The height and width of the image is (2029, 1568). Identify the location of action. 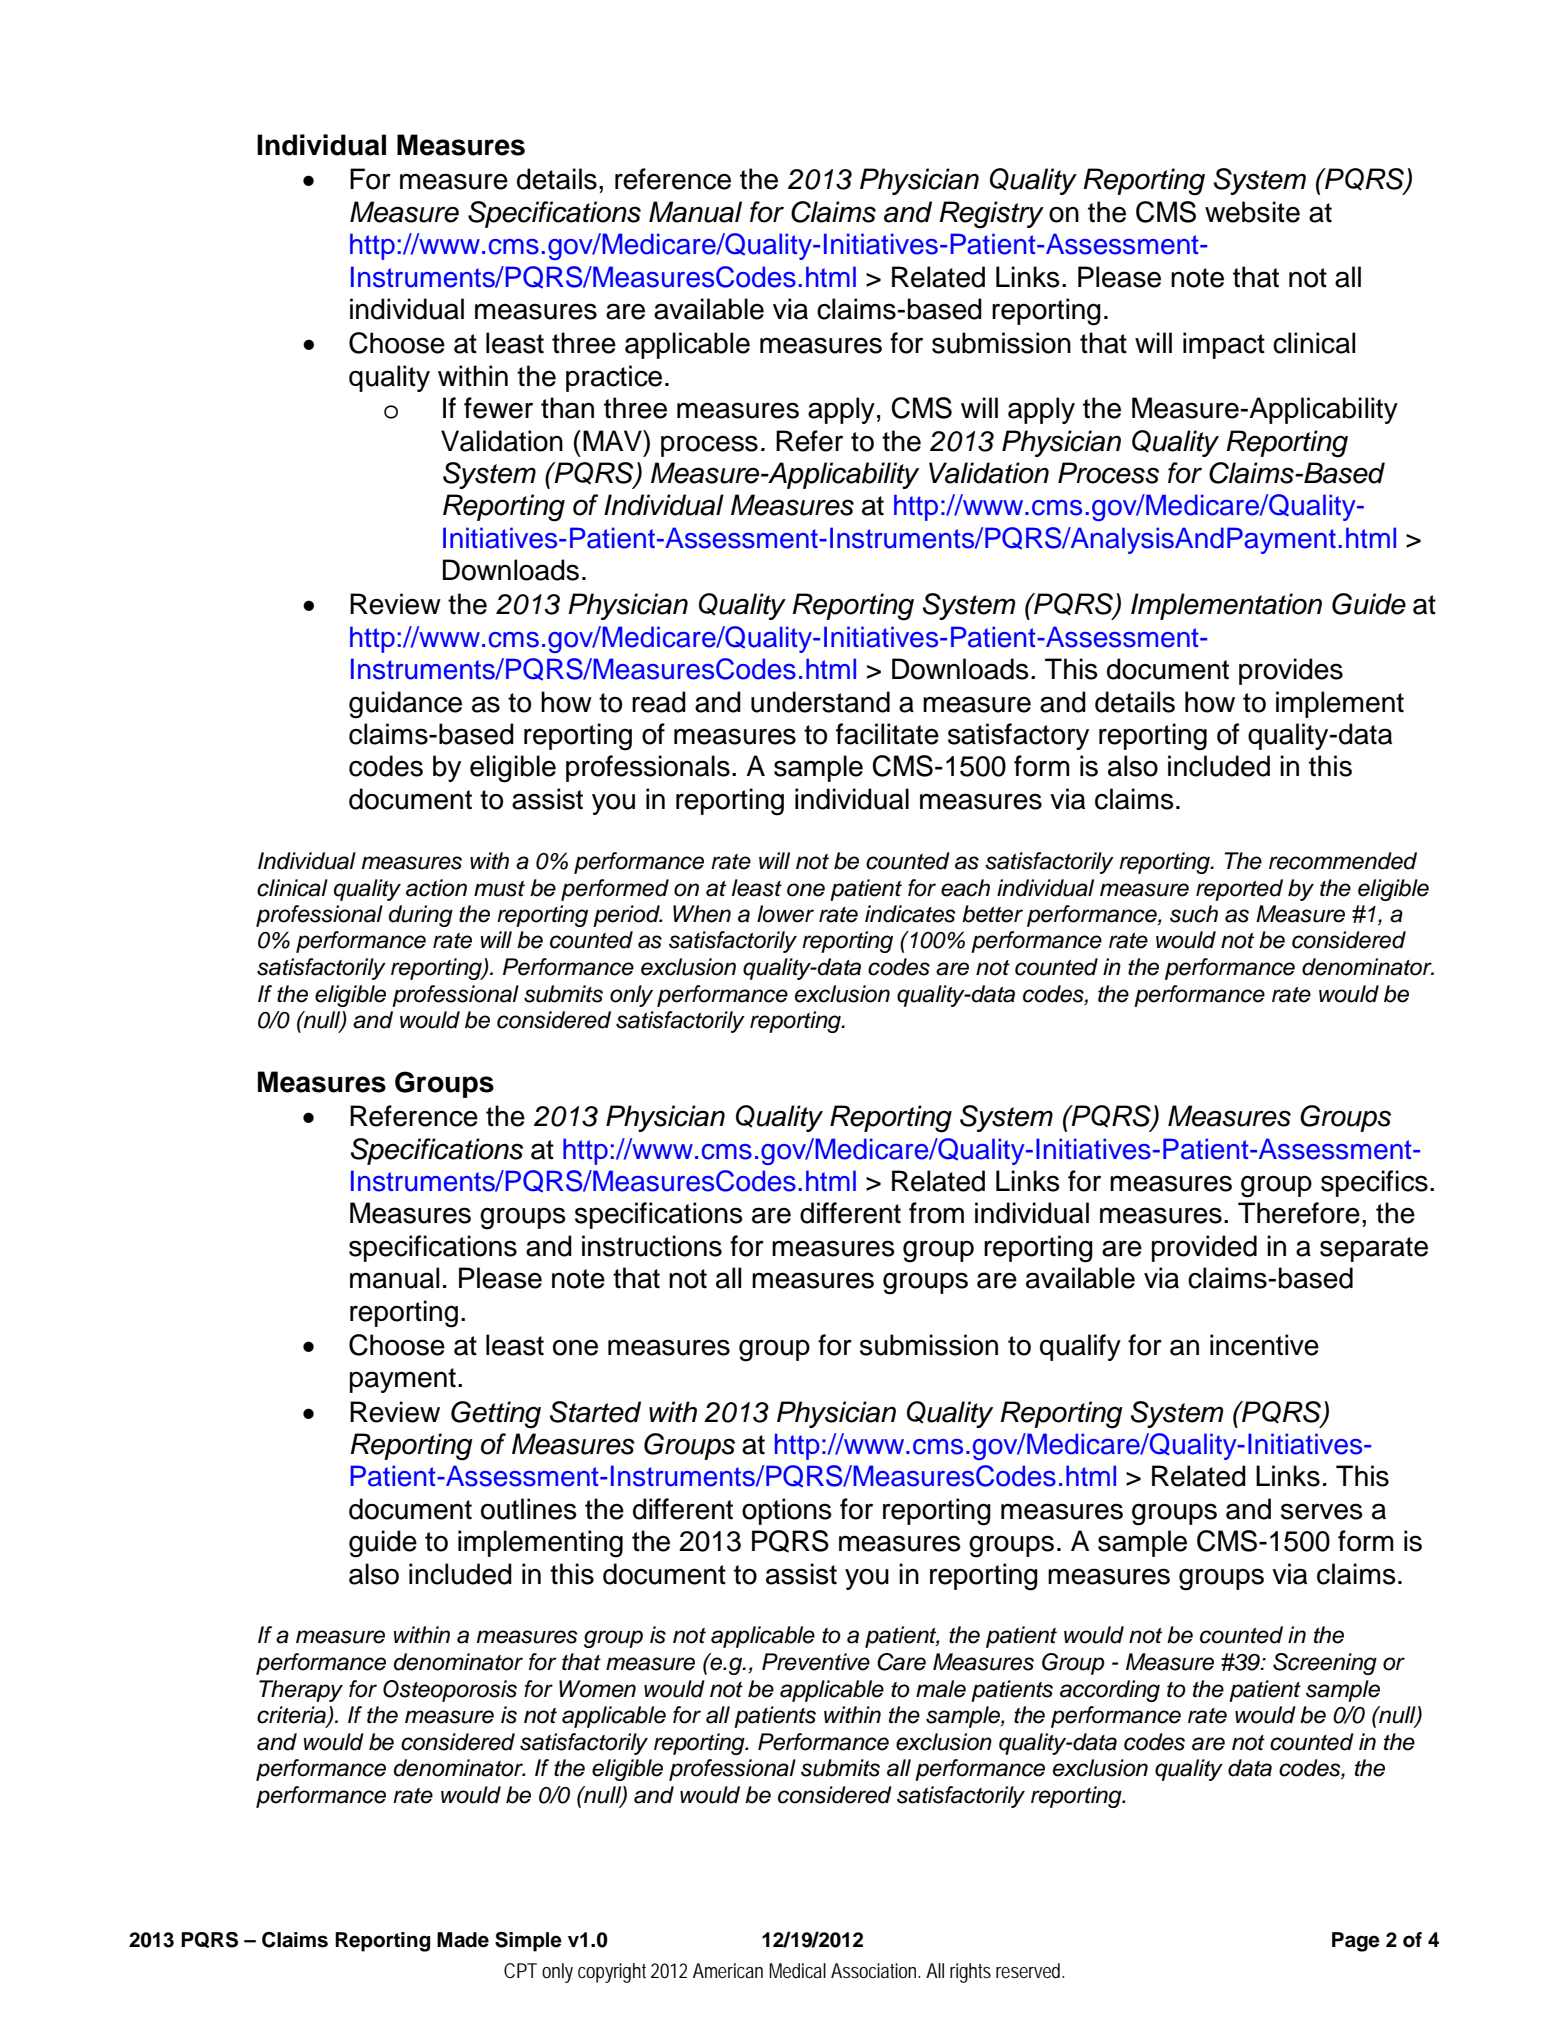
(436, 888).
